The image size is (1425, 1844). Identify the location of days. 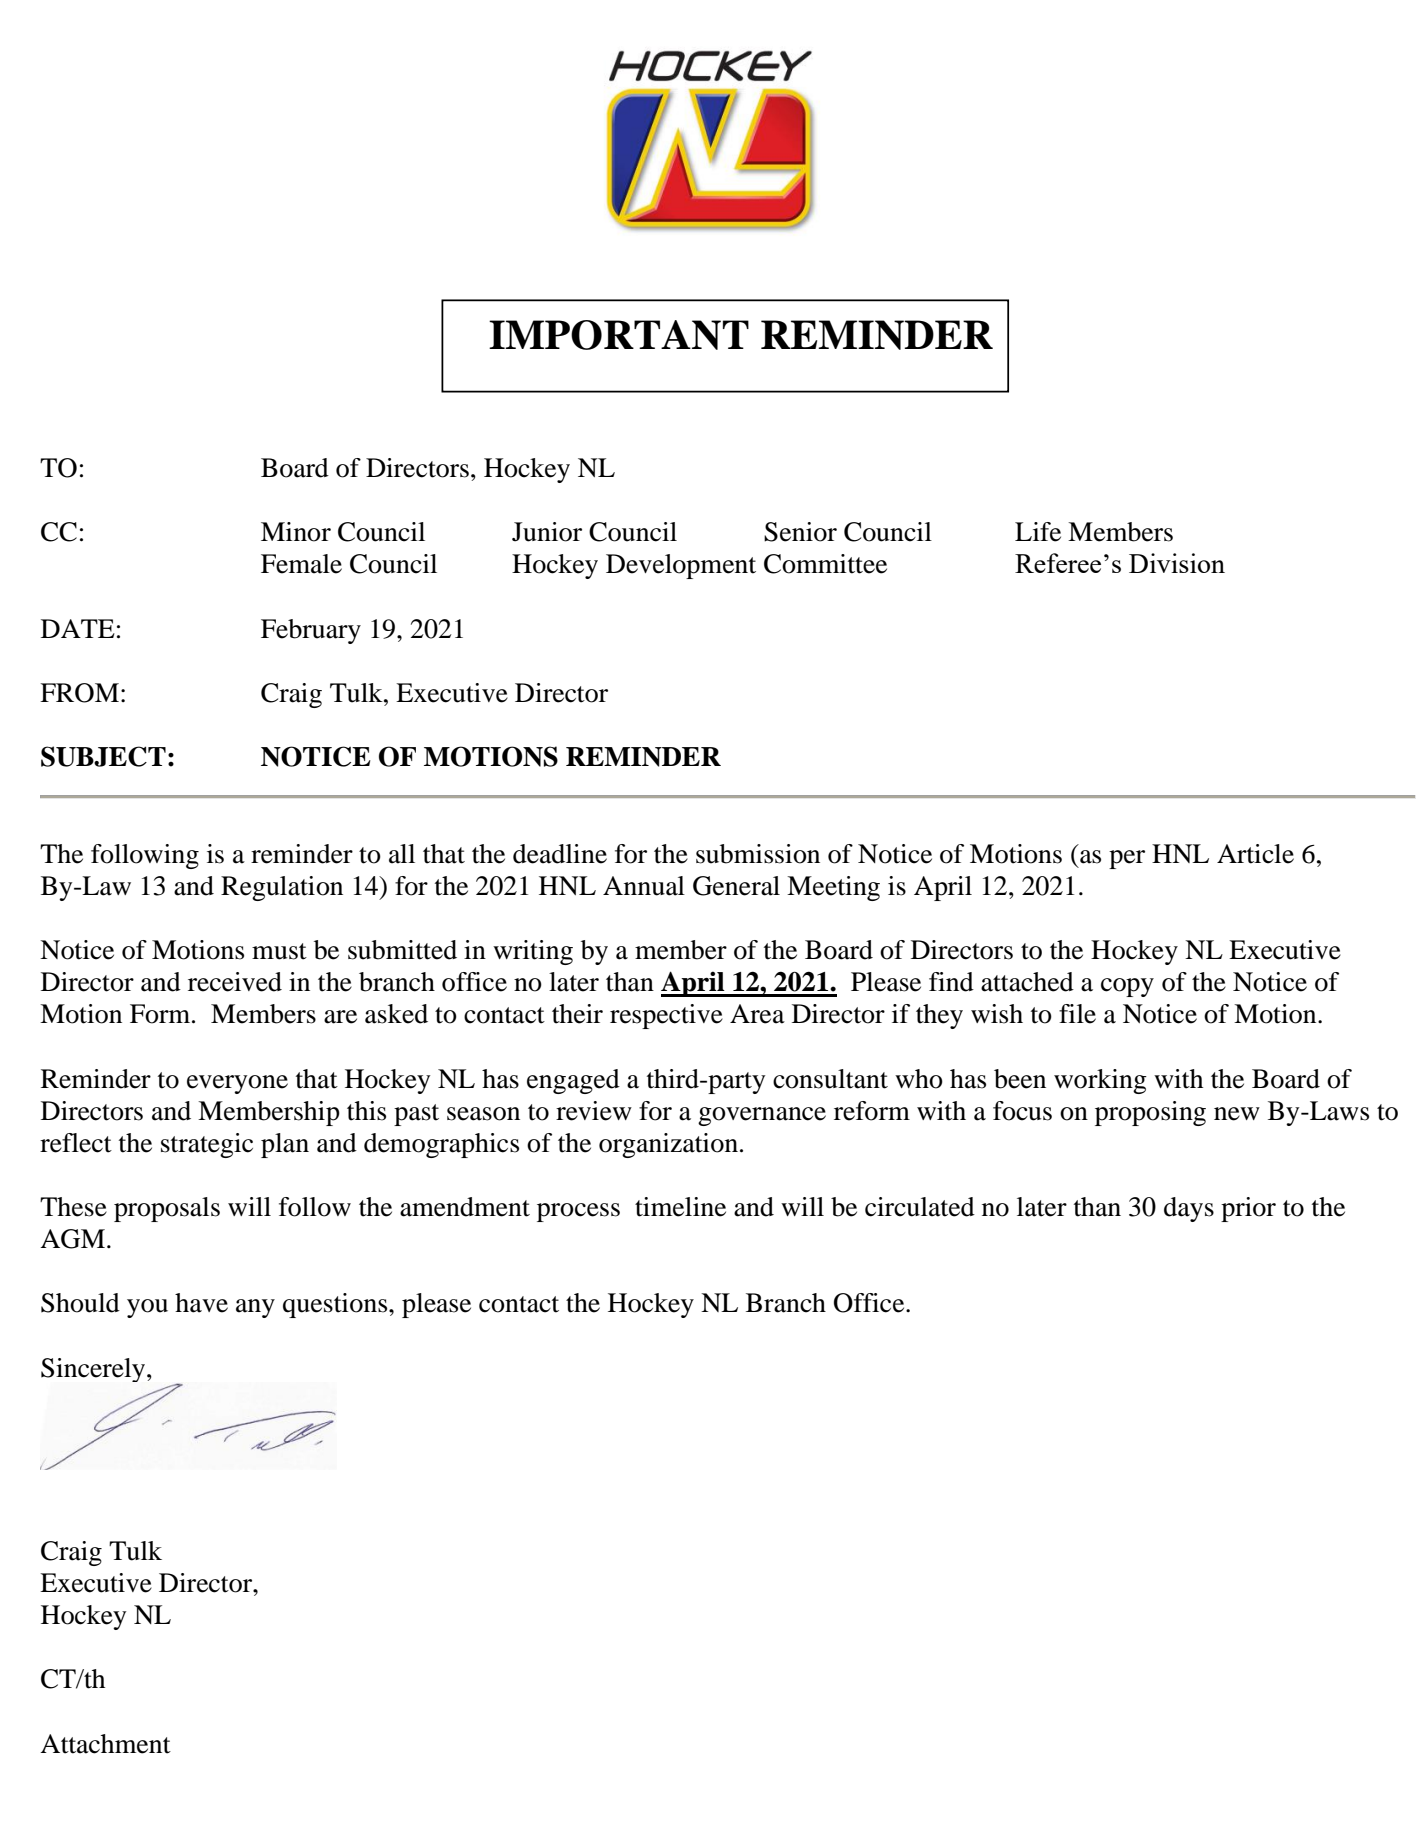
(1189, 1209).
